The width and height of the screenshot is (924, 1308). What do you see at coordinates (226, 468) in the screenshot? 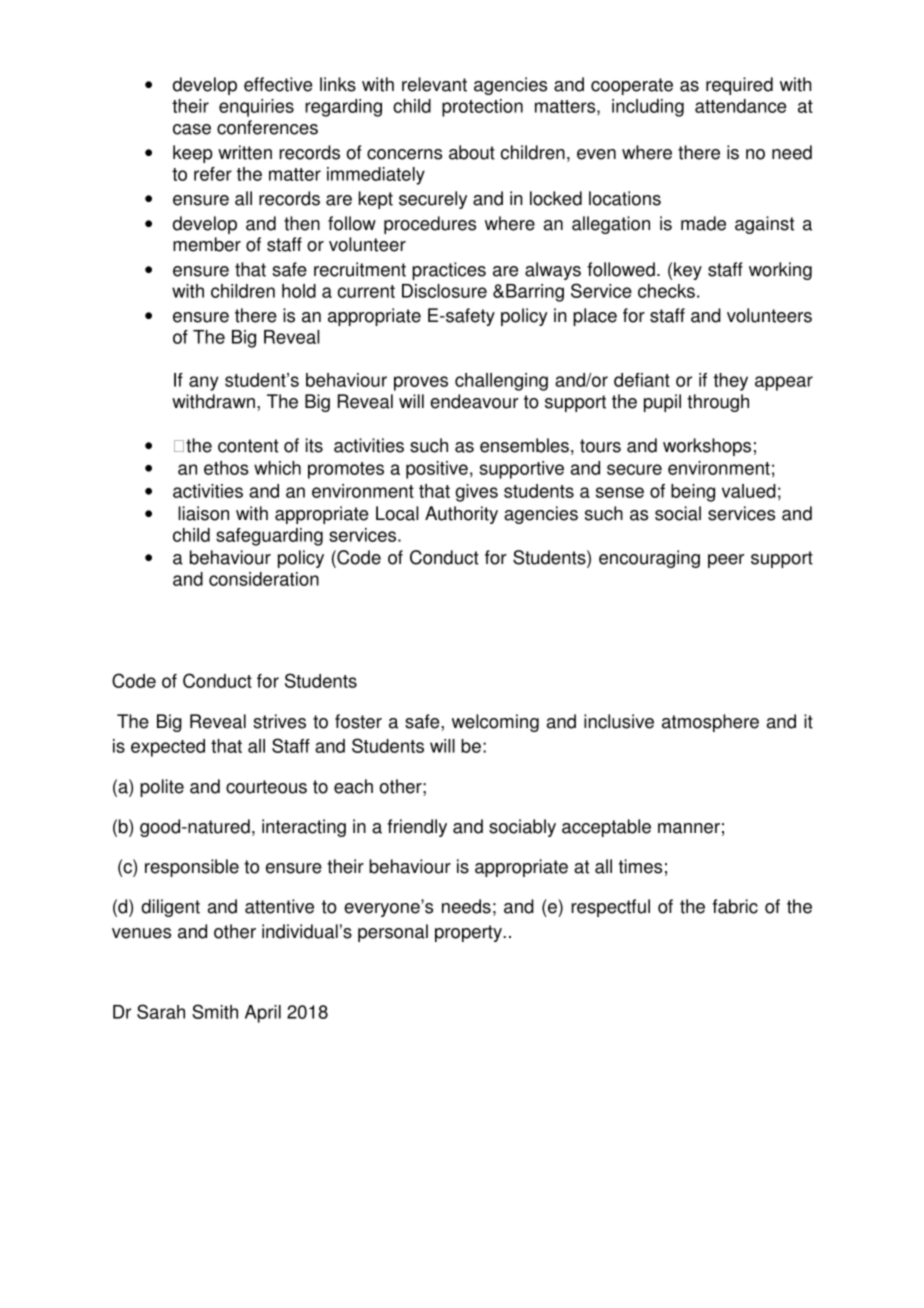
I see `ethos` at bounding box center [226, 468].
